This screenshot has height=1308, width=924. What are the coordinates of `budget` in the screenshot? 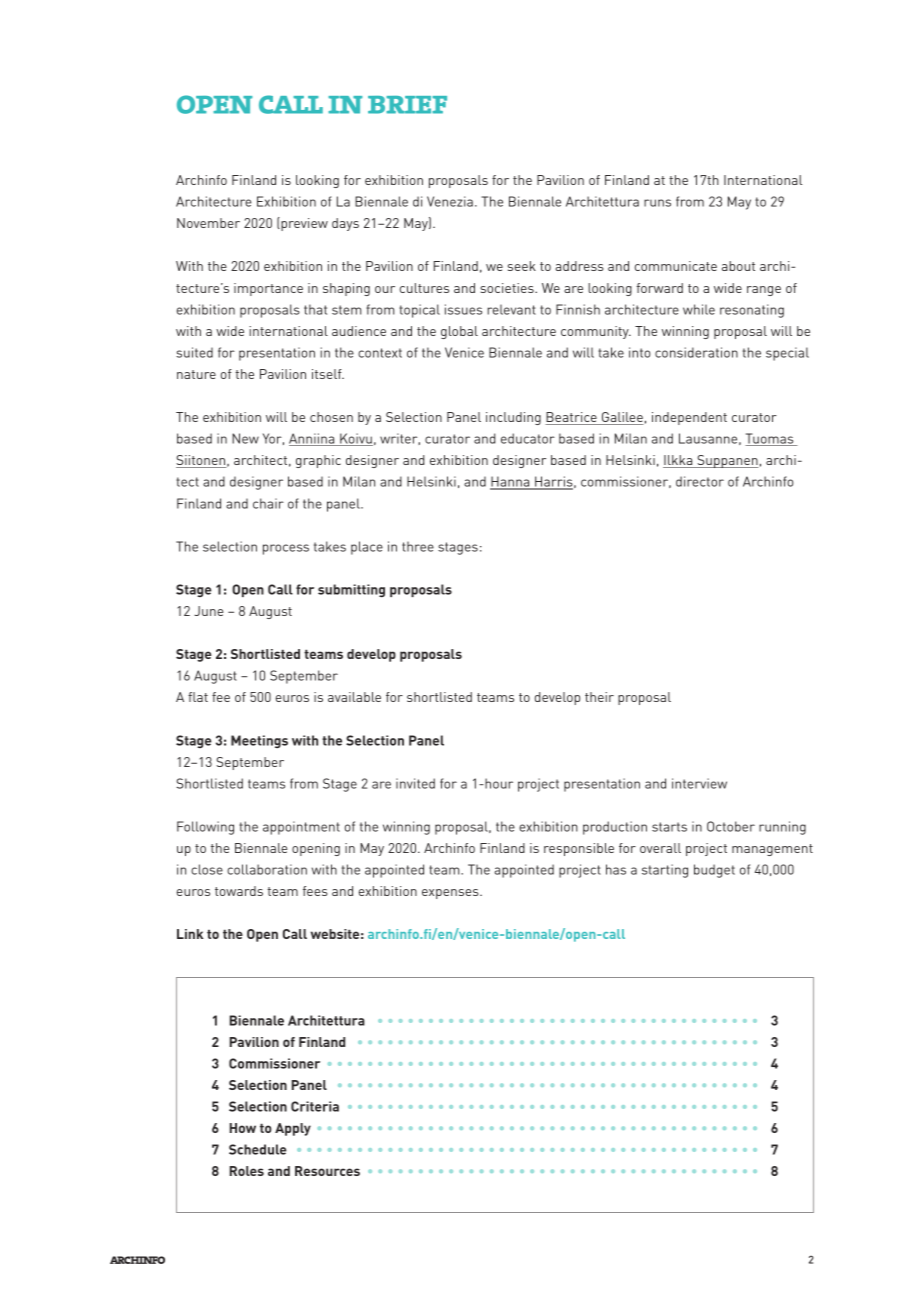 It's located at (714, 871).
